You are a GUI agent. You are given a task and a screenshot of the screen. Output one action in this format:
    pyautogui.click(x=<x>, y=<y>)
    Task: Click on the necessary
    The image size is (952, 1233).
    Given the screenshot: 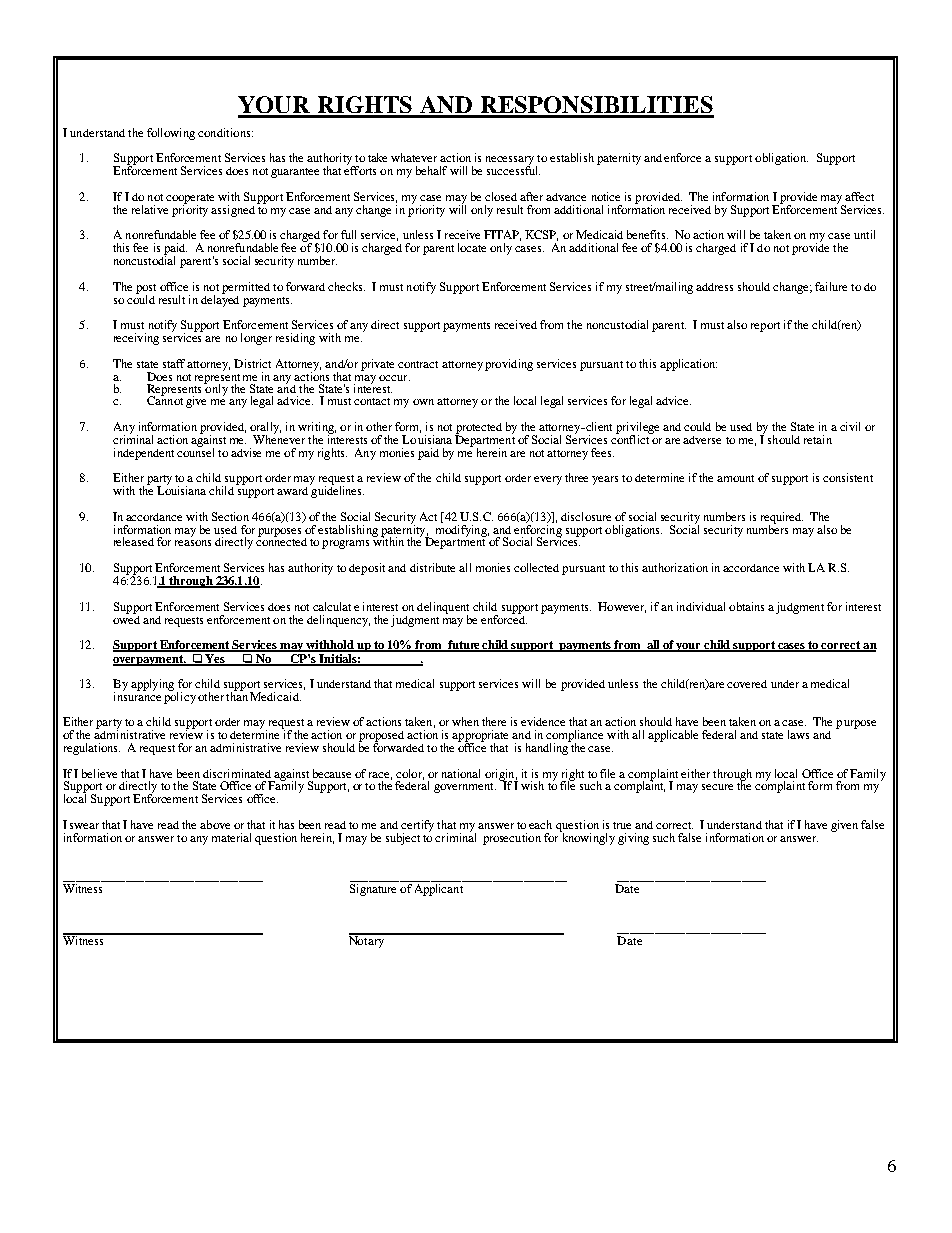 What is the action you would take?
    pyautogui.click(x=511, y=162)
